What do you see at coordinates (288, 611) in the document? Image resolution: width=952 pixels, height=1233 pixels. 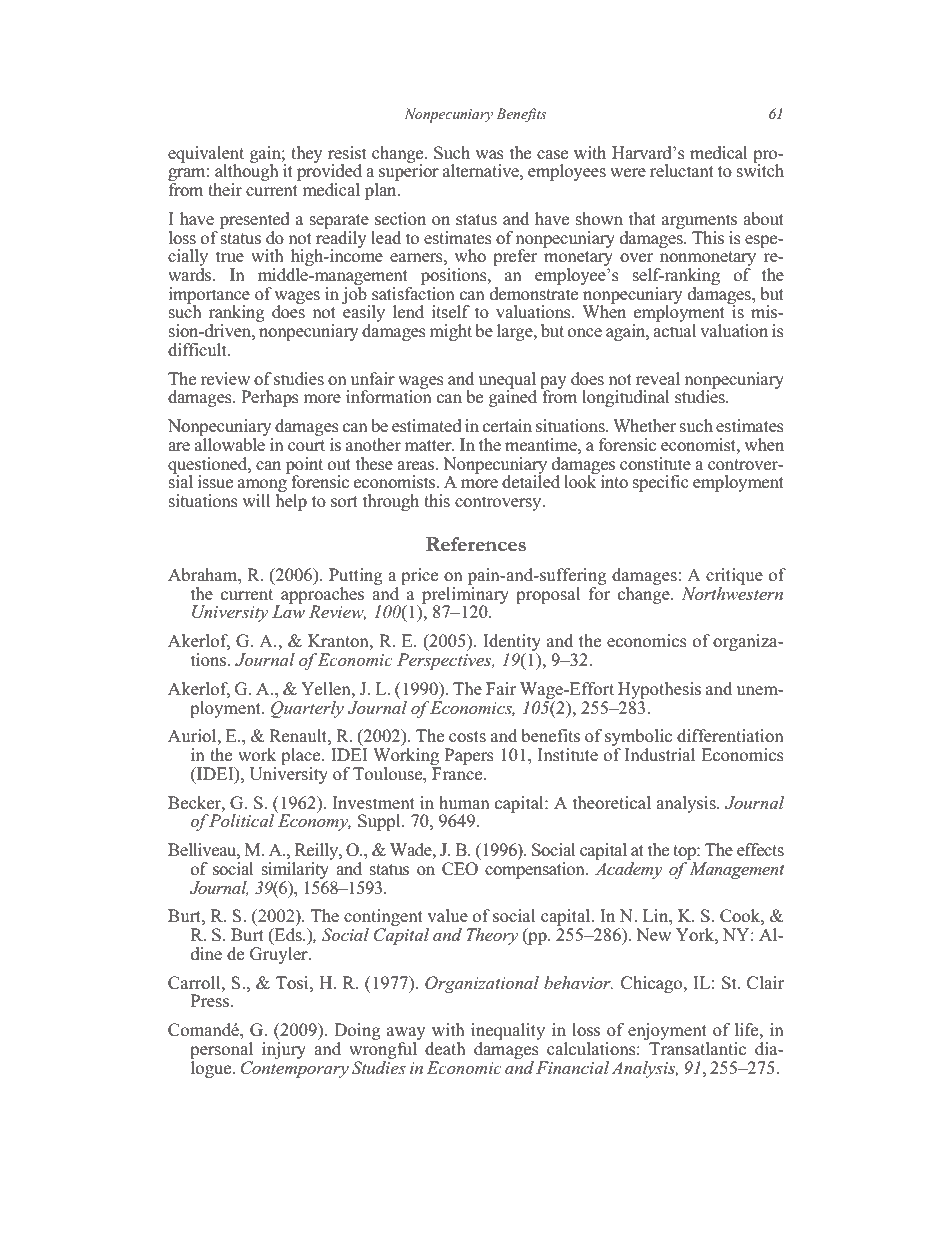 I see `Law` at bounding box center [288, 611].
